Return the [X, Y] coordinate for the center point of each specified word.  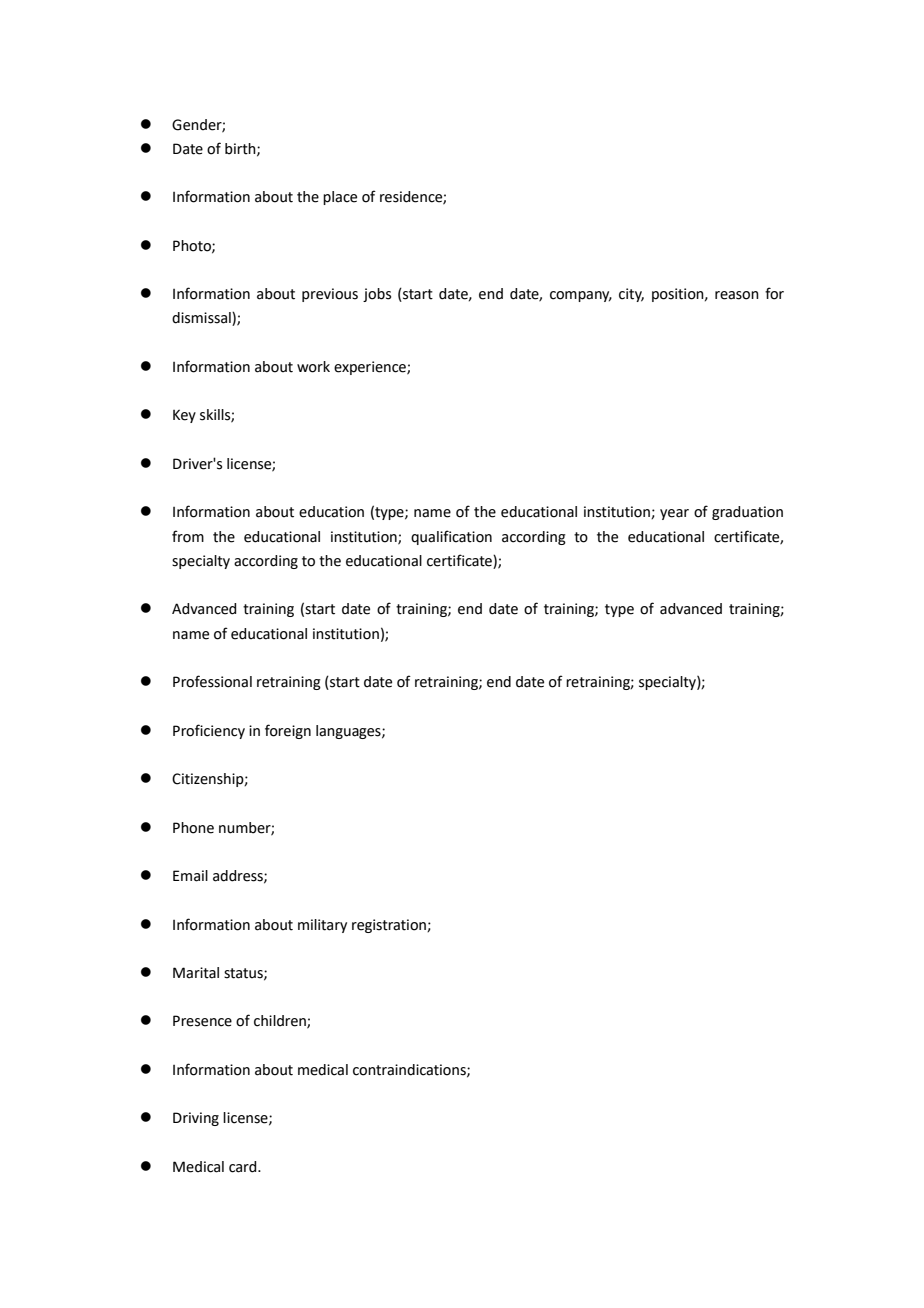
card [244, 1167]
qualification [451, 537]
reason [737, 295]
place [340, 198]
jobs [377, 295]
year [674, 514]
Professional [212, 681]
